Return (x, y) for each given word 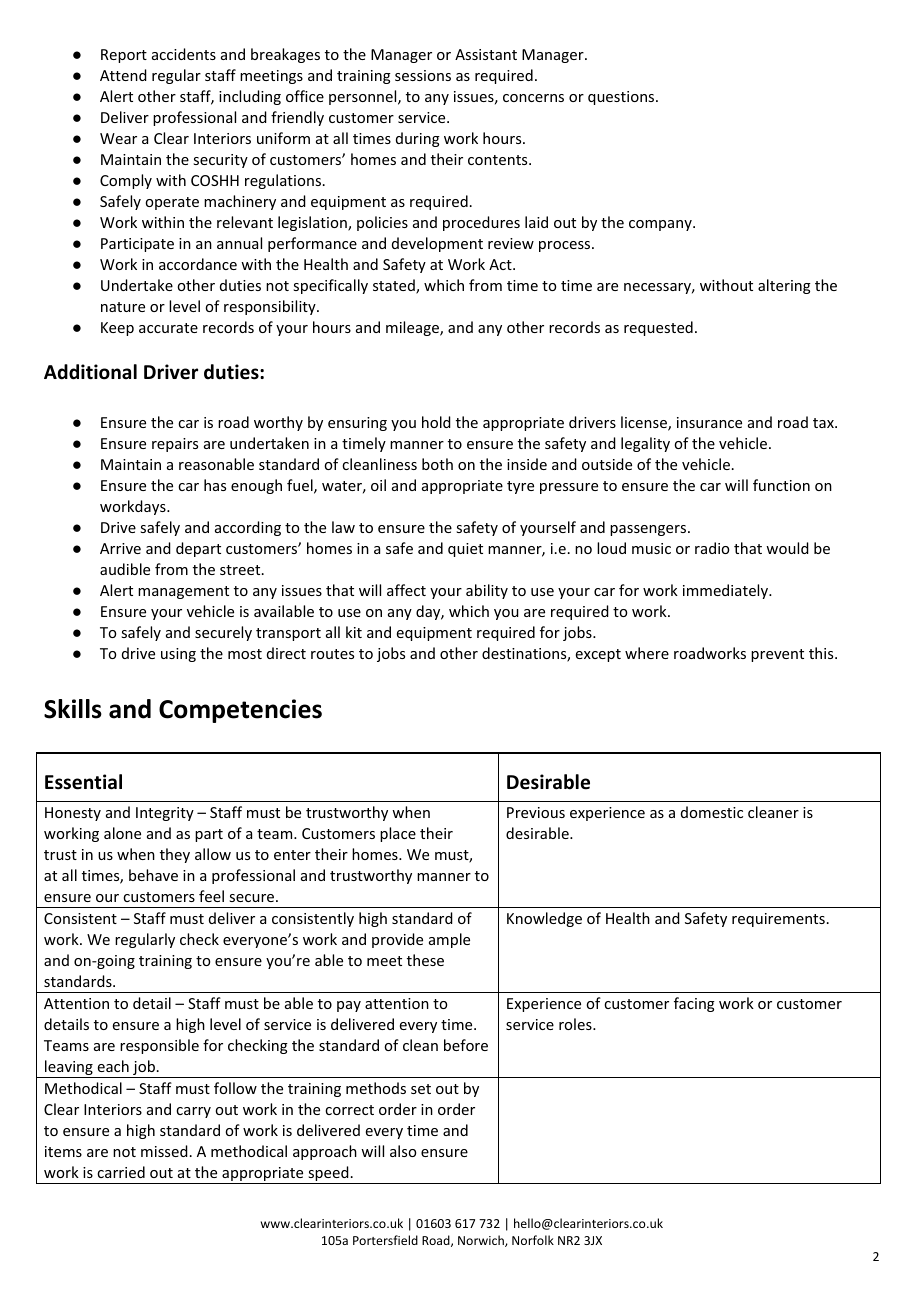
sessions (423, 75)
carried (121, 1172)
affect (406, 590)
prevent (777, 655)
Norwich (482, 1241)
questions (622, 98)
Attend (123, 75)
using (178, 655)
